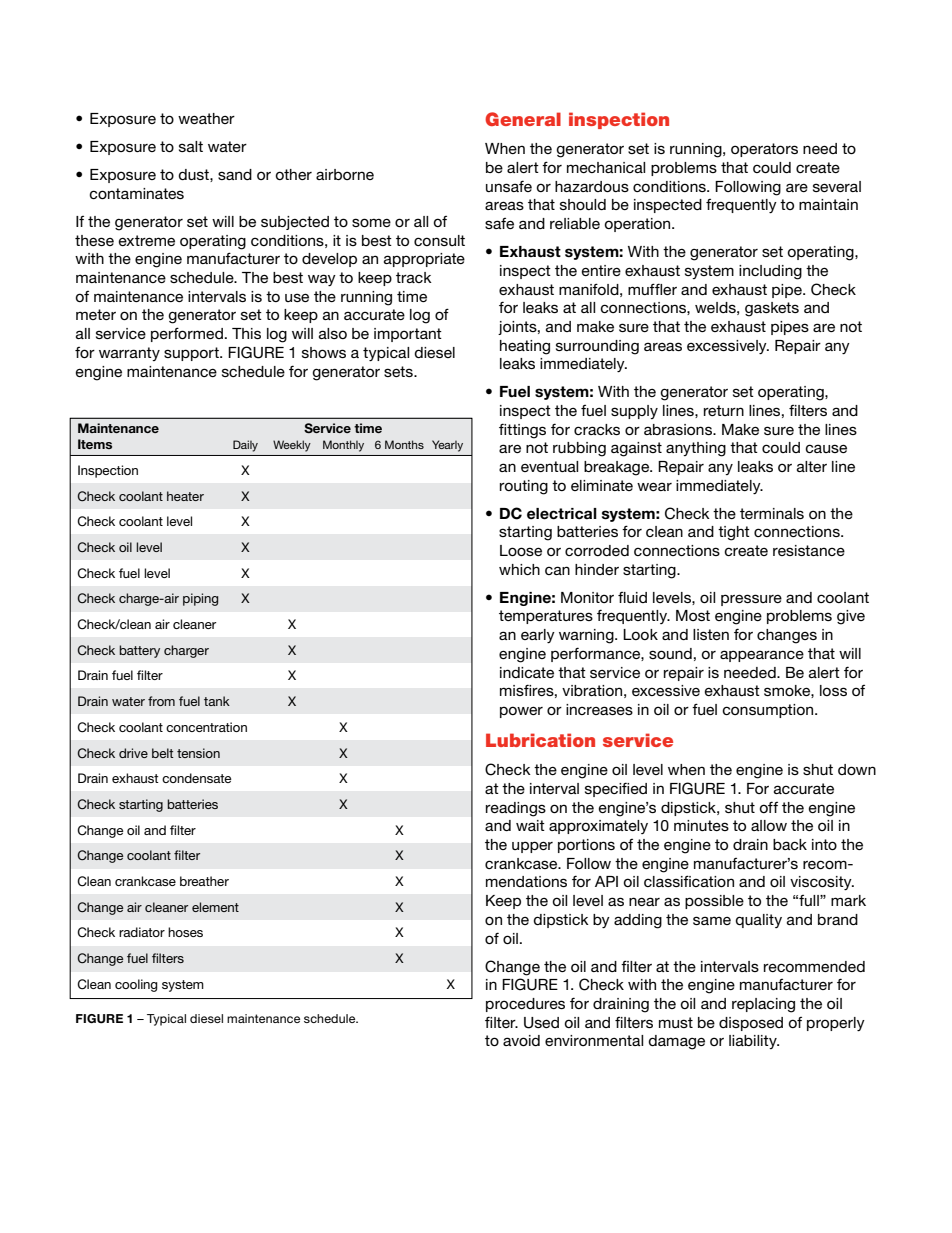 This screenshot has width=952, height=1233. What do you see at coordinates (525, 1005) in the screenshot?
I see `procedures` at bounding box center [525, 1005].
